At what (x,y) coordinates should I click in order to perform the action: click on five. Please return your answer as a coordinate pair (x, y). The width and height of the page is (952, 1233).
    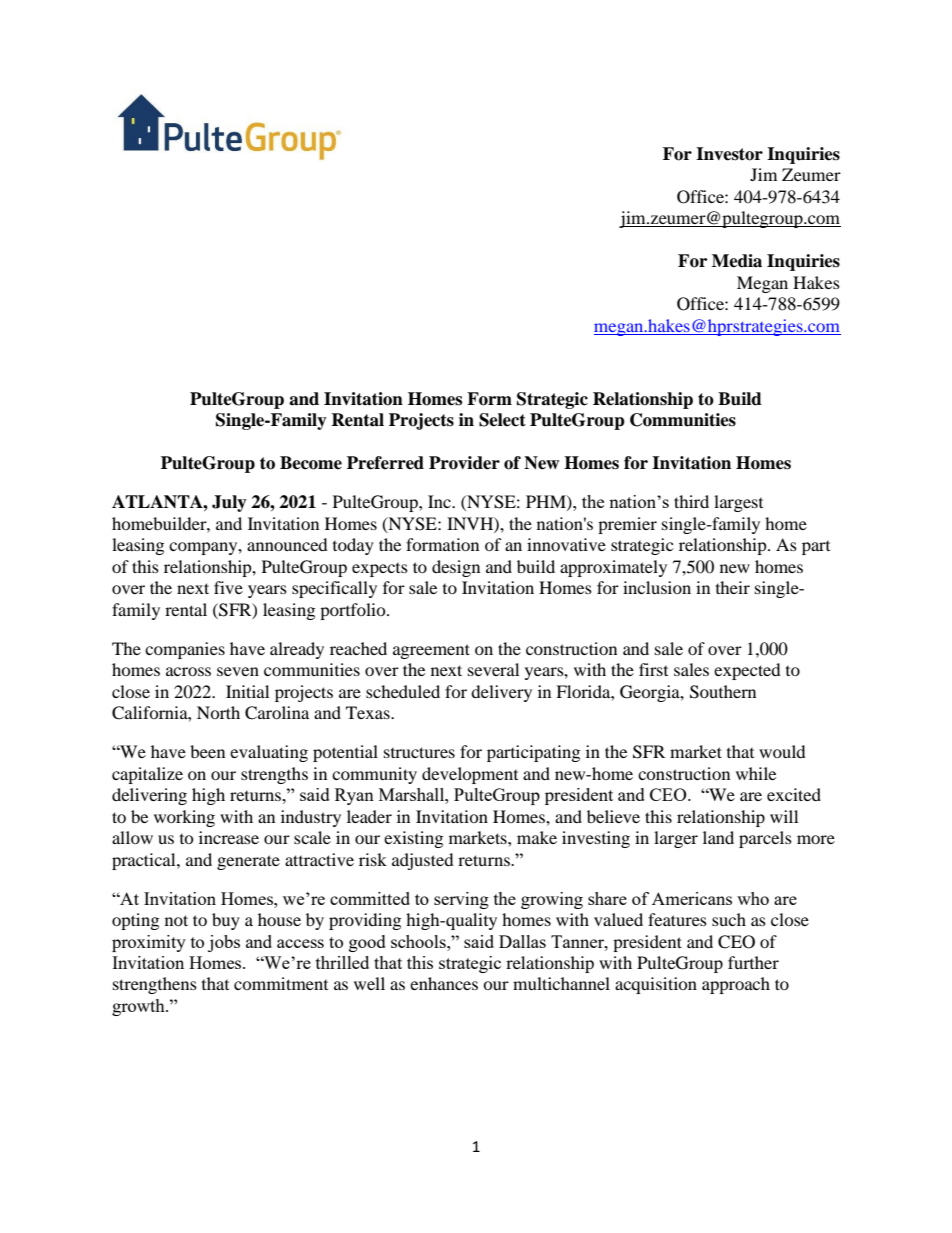
    Looking at the image, I should click on (228, 587).
